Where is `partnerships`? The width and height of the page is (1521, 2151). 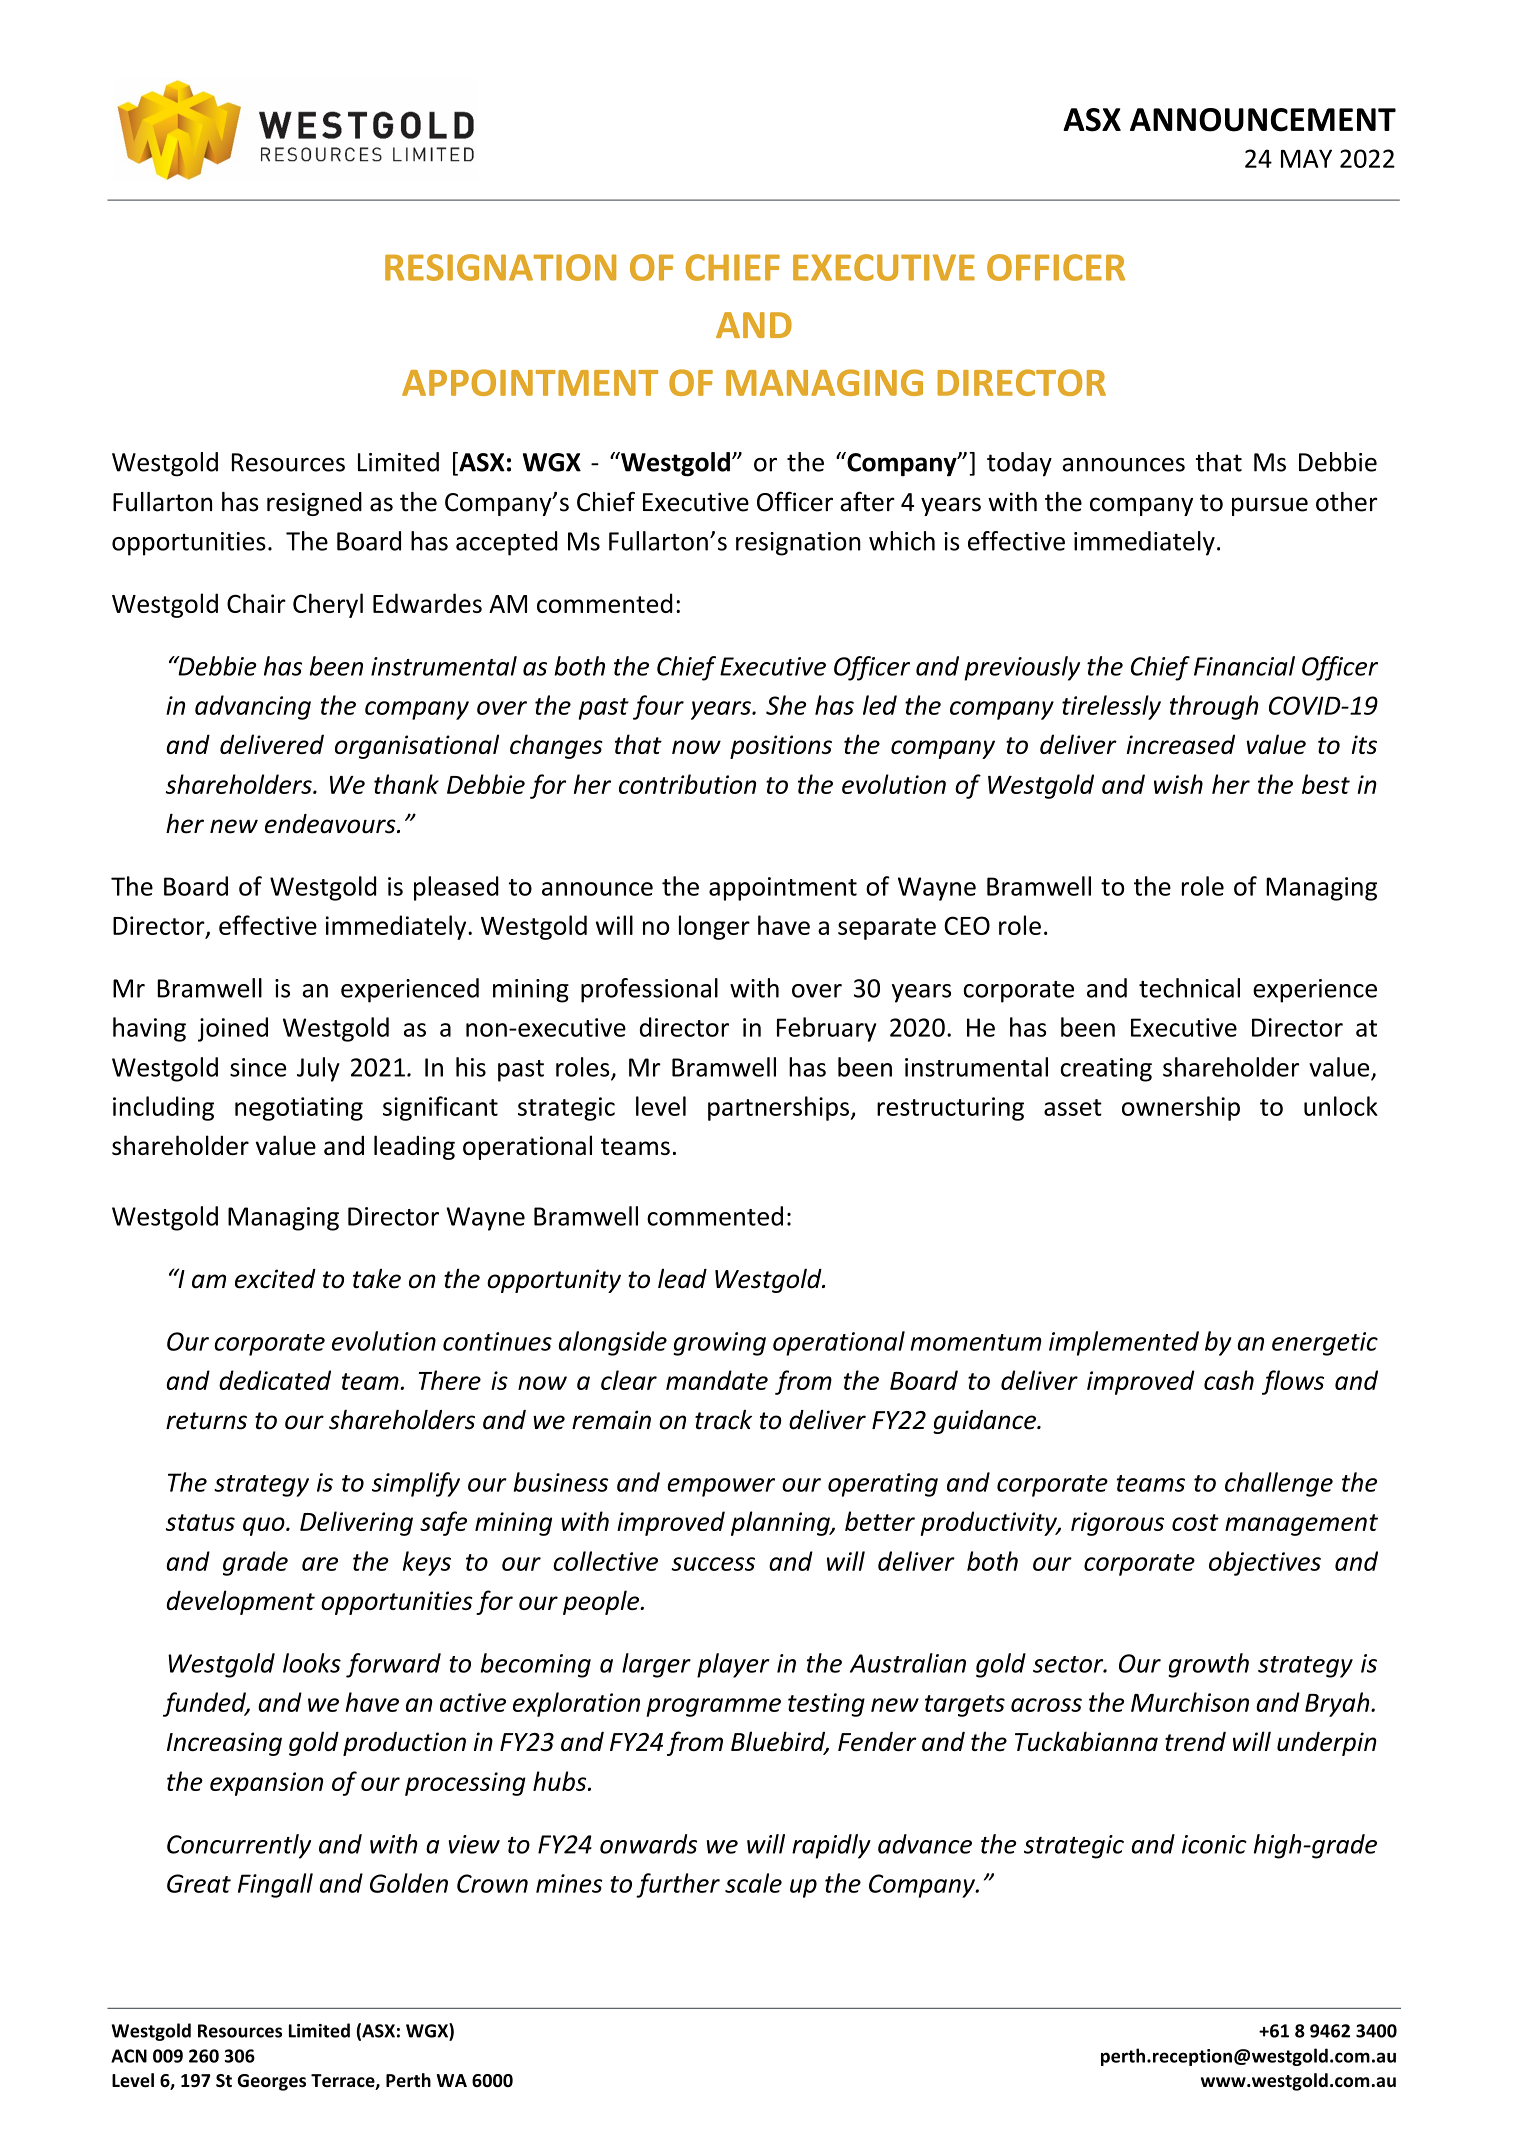 partnerships is located at coordinates (778, 1108).
